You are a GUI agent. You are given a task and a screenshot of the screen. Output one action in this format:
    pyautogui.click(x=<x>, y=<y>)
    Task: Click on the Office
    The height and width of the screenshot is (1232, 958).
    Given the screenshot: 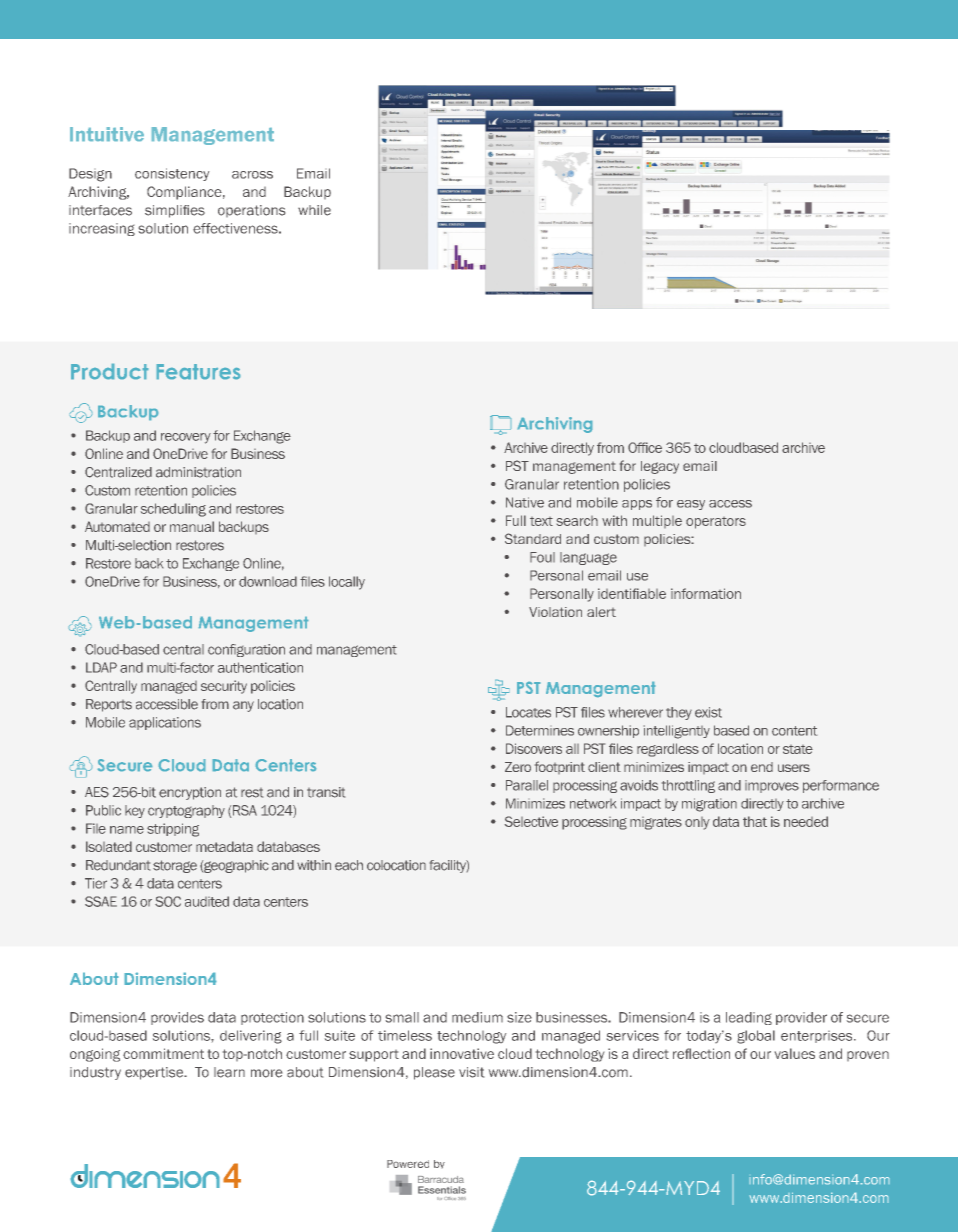 What is the action you would take?
    pyautogui.click(x=645, y=447)
